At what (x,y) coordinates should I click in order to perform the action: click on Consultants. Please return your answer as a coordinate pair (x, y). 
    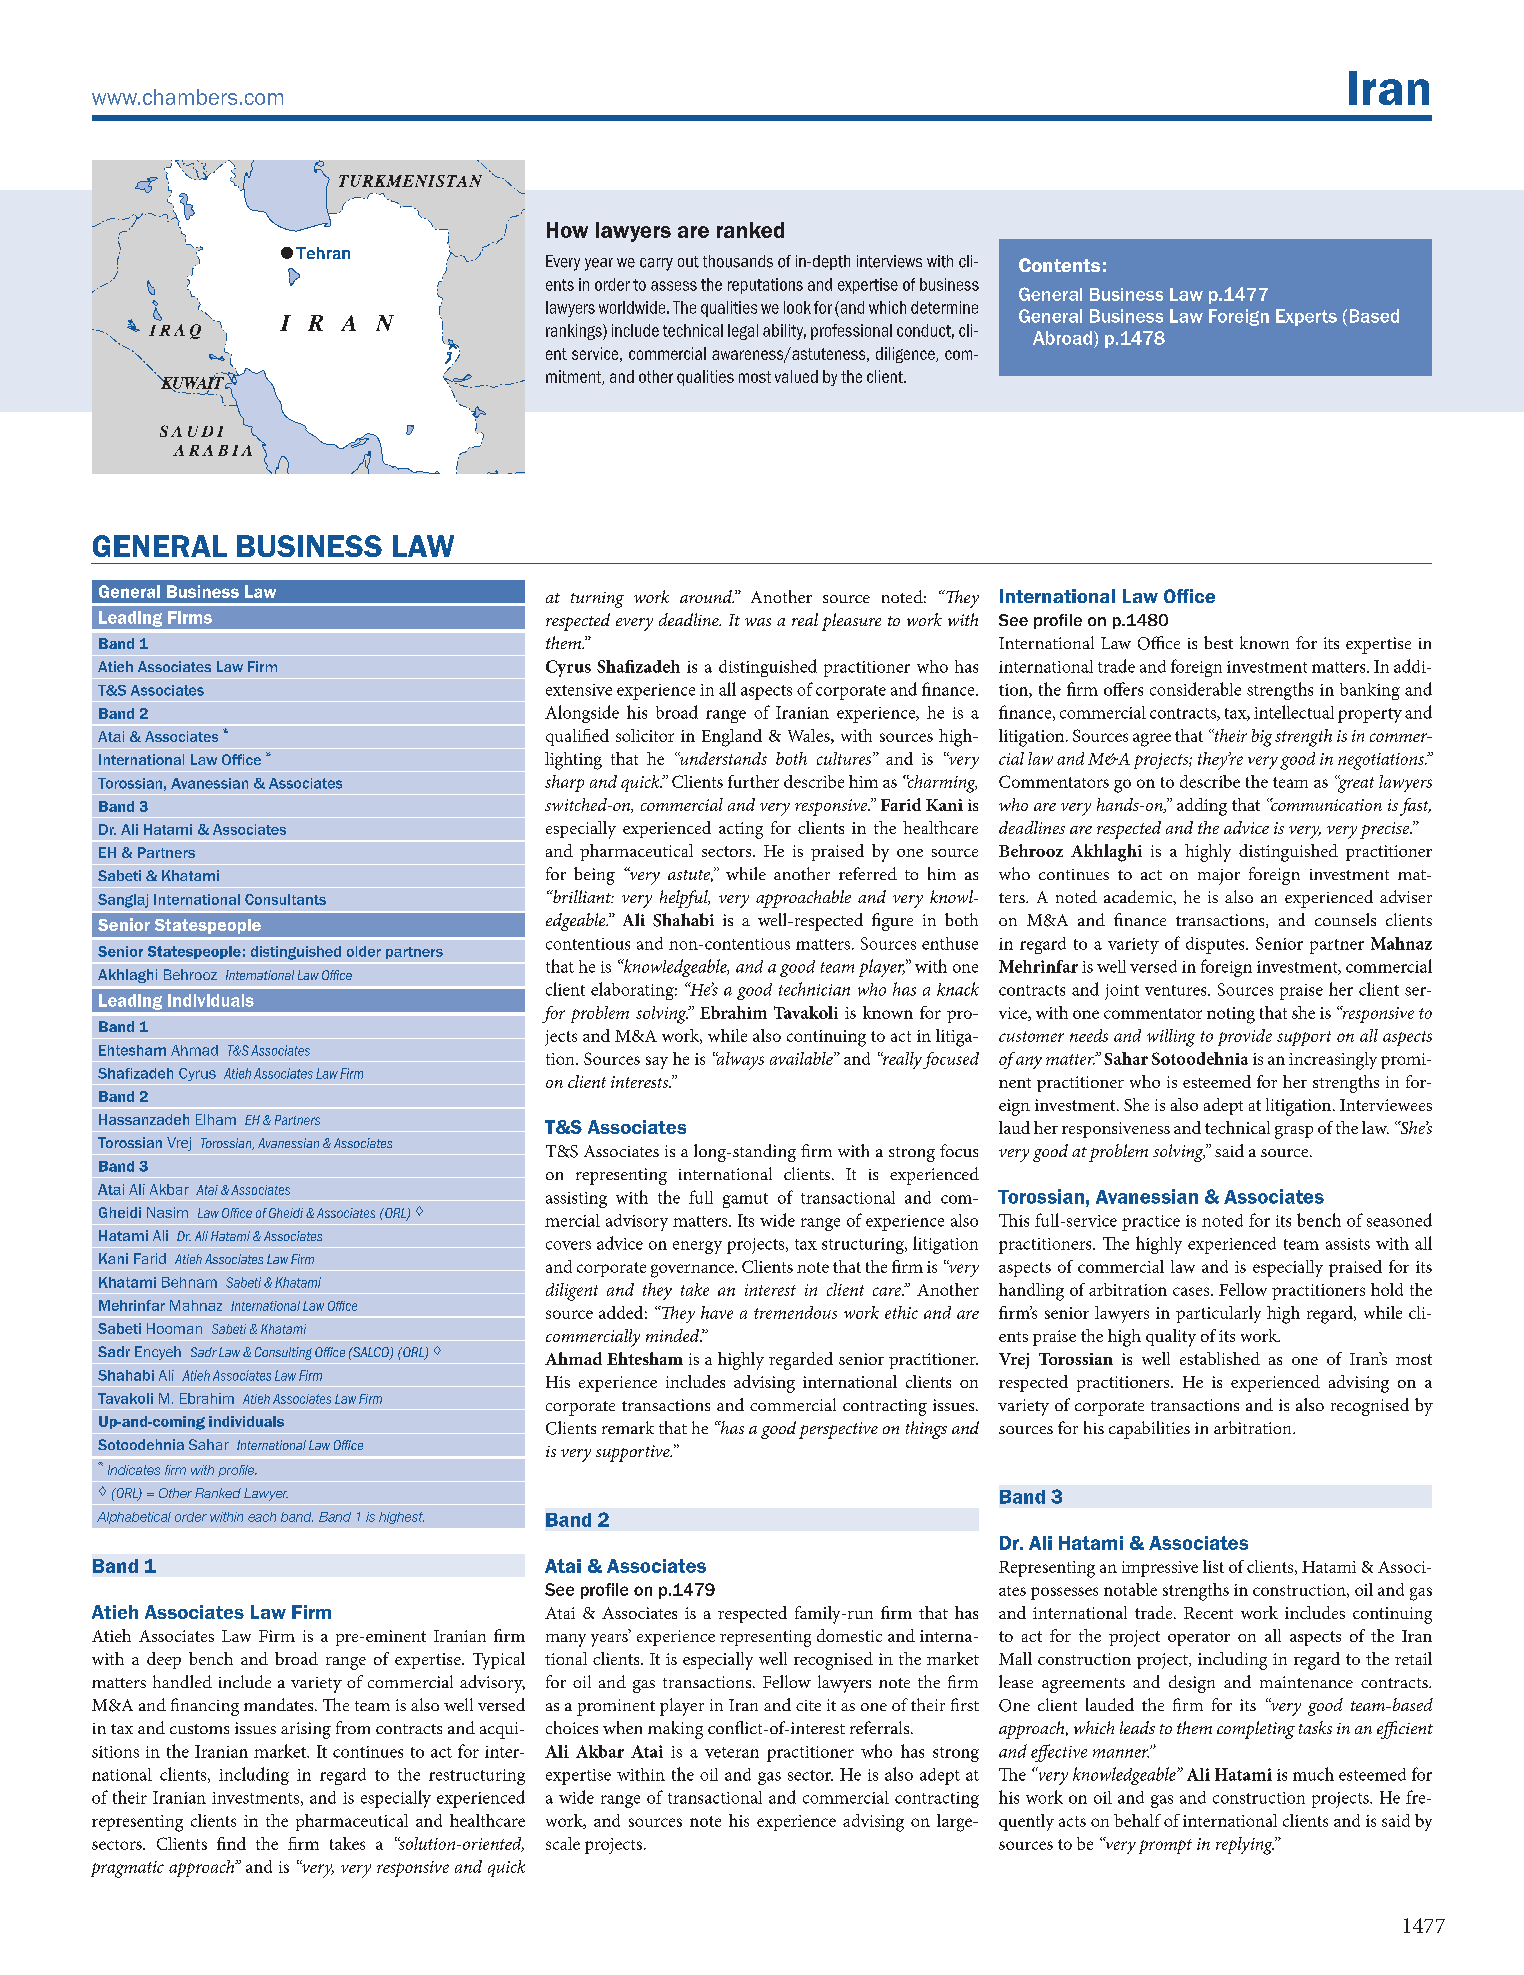
    Looking at the image, I should click on (285, 899).
